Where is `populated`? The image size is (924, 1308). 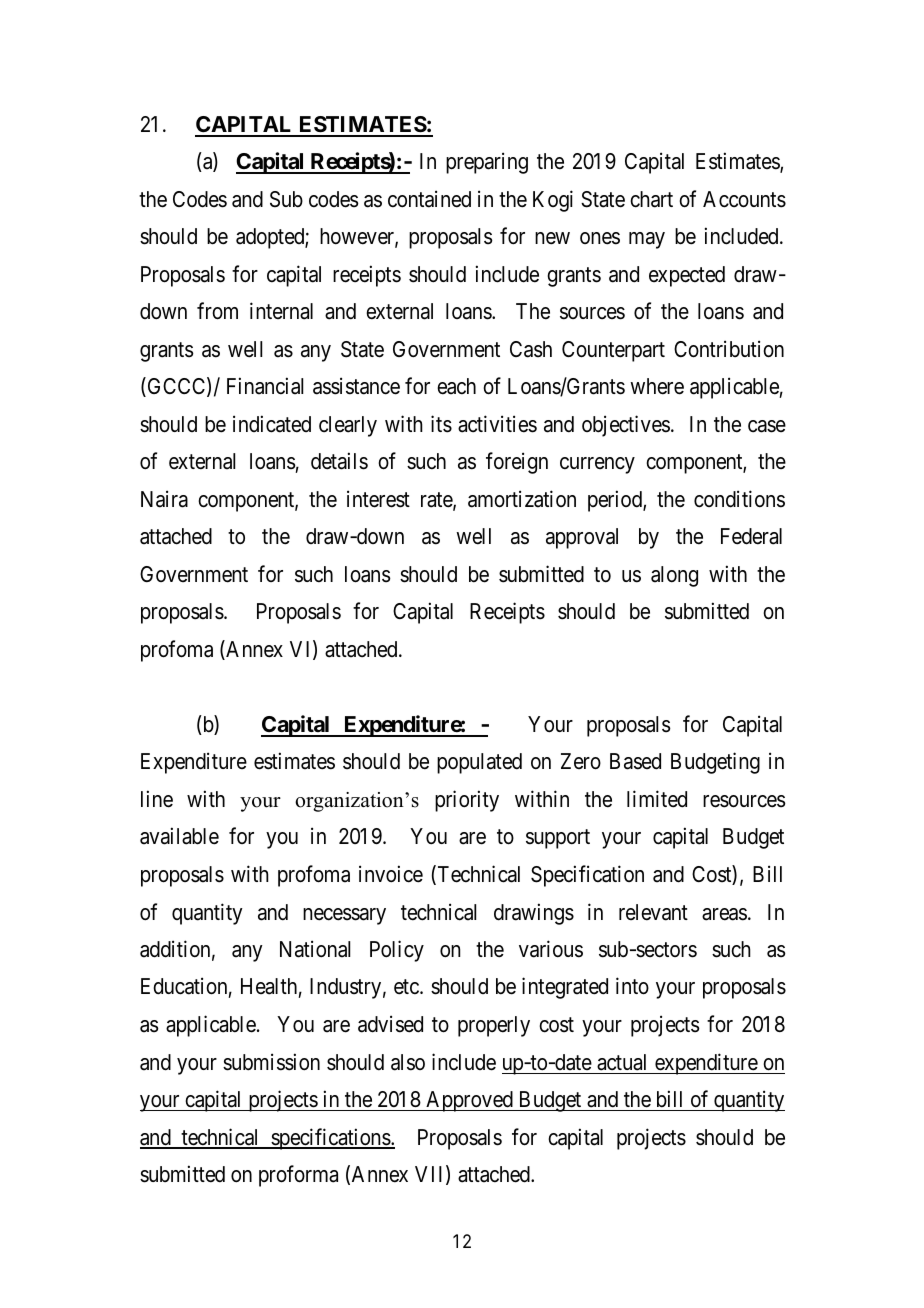
populated is located at coordinates (479, 763).
